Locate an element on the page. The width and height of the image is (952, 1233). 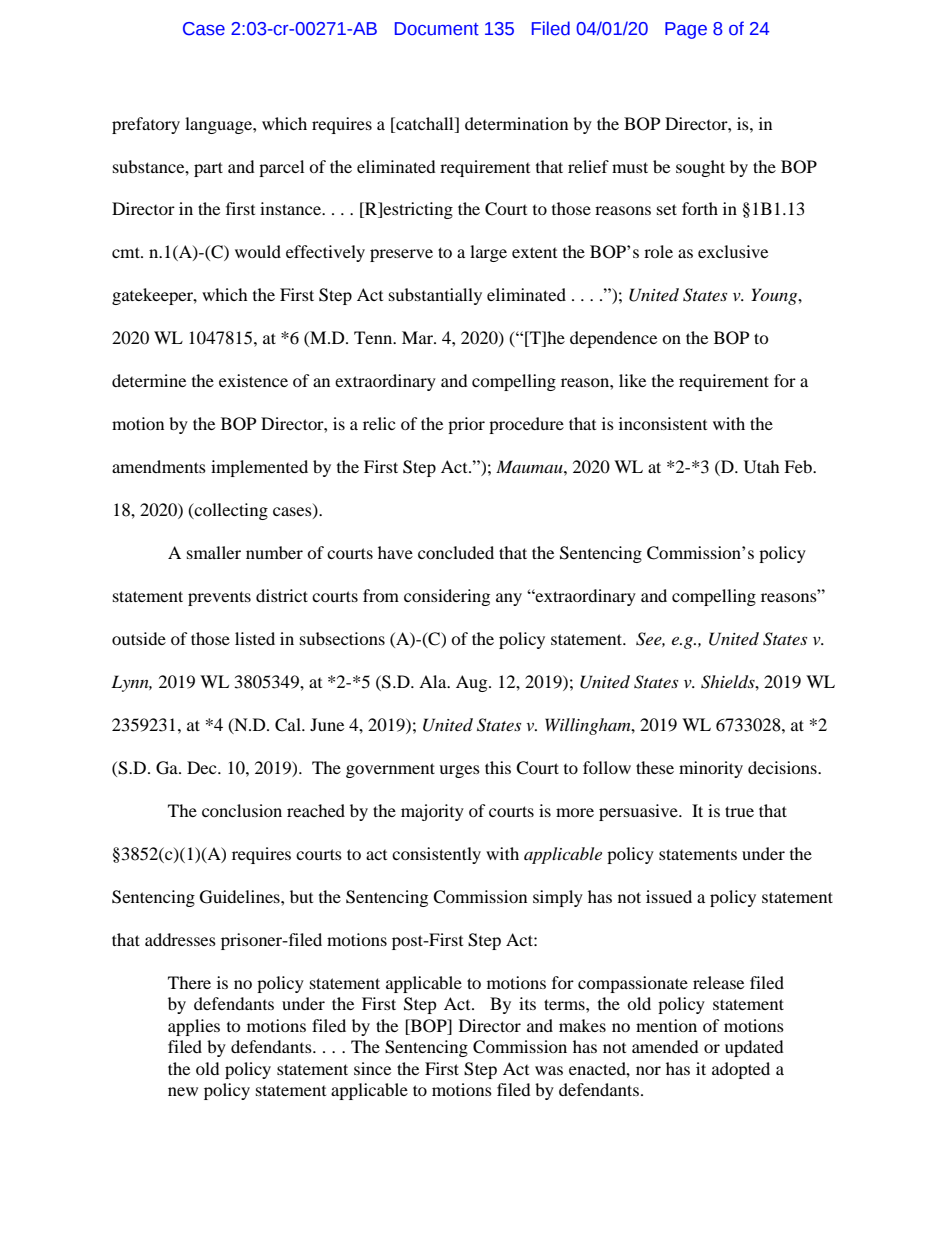
minority is located at coordinates (711, 769).
